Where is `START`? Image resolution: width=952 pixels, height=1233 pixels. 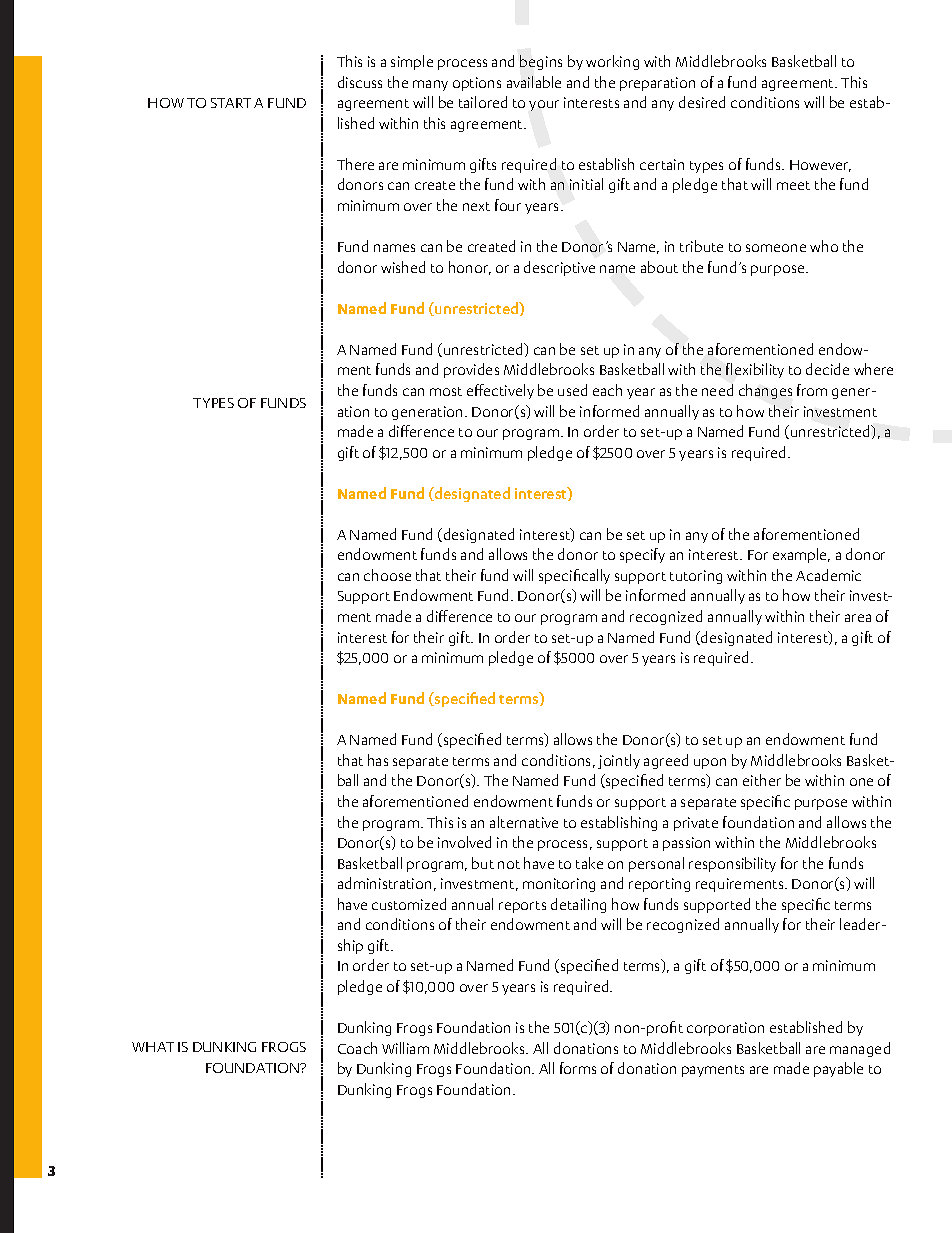
START is located at coordinates (231, 103).
